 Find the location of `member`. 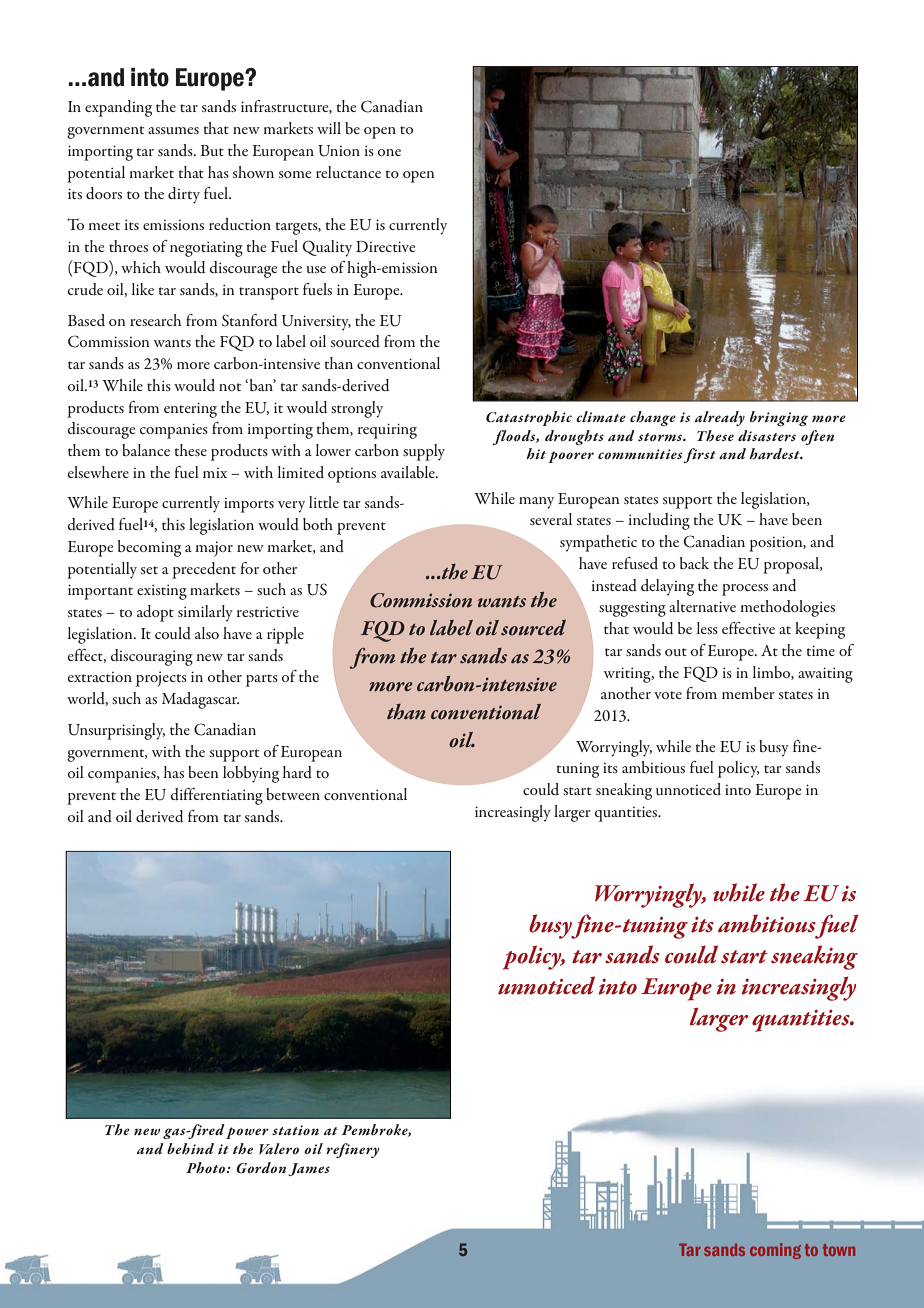

member is located at coordinates (748, 693).
